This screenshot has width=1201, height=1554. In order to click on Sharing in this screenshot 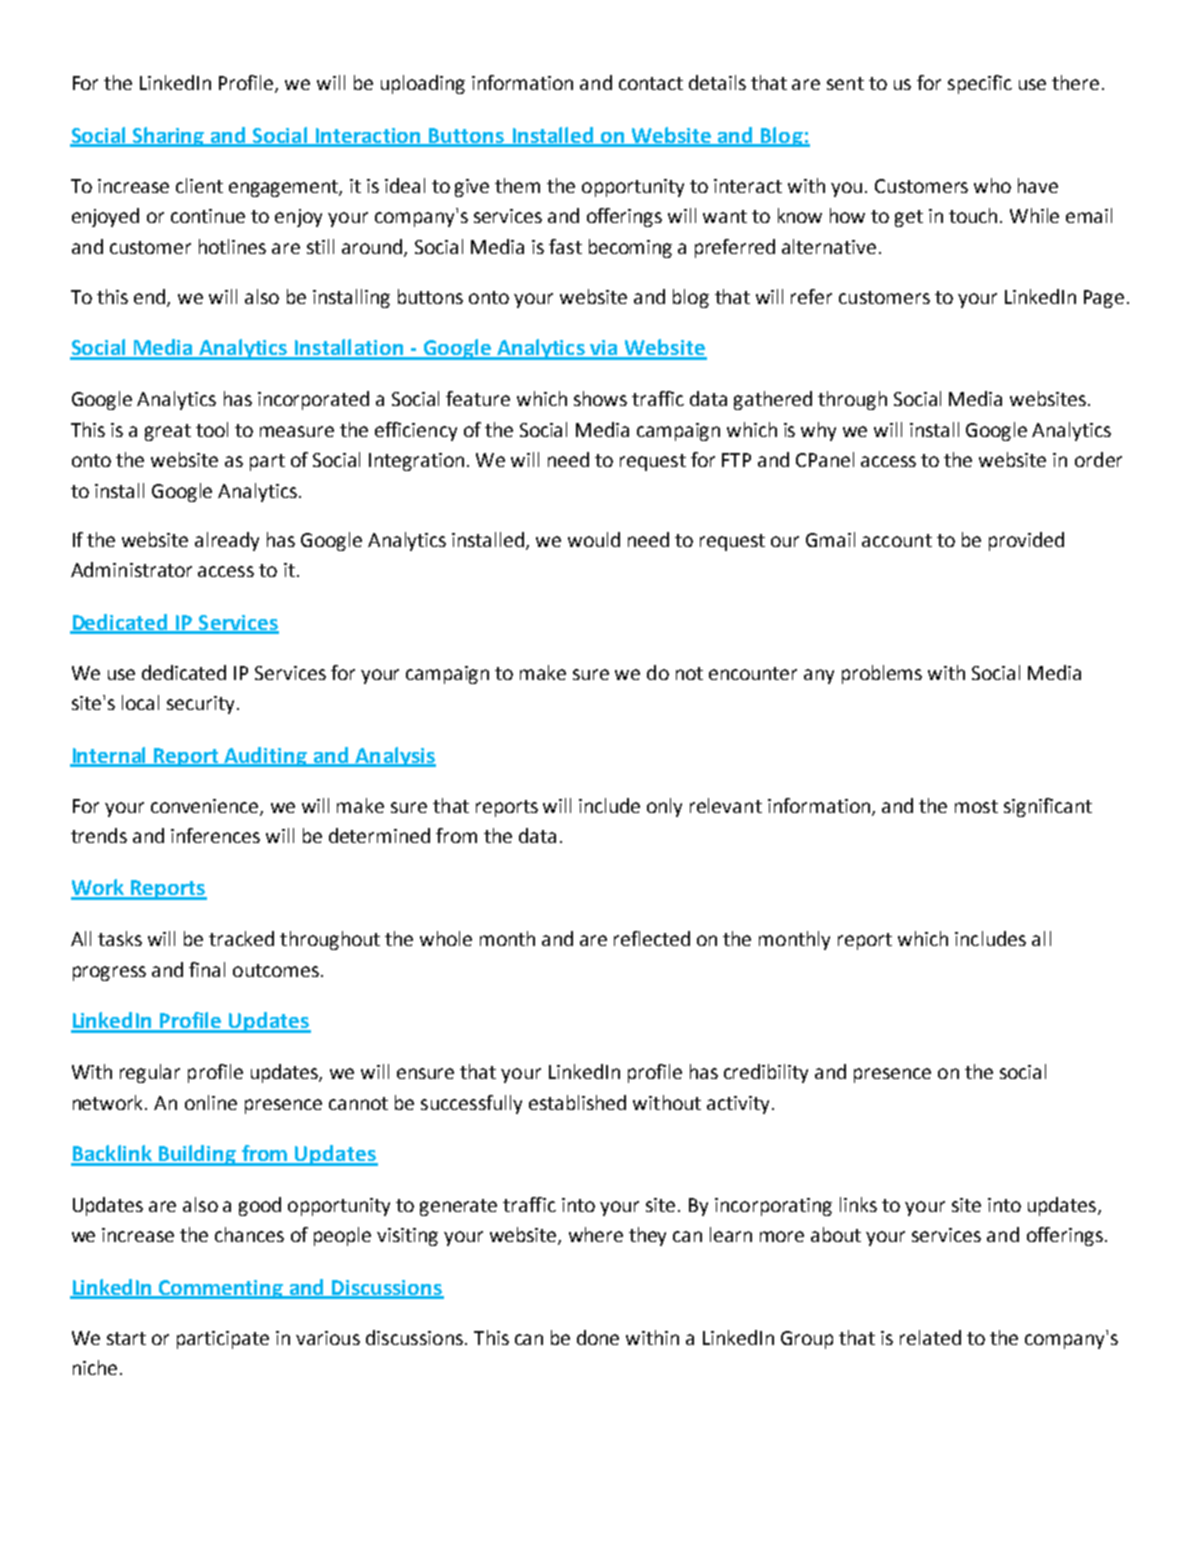, I will do `click(168, 137)`.
